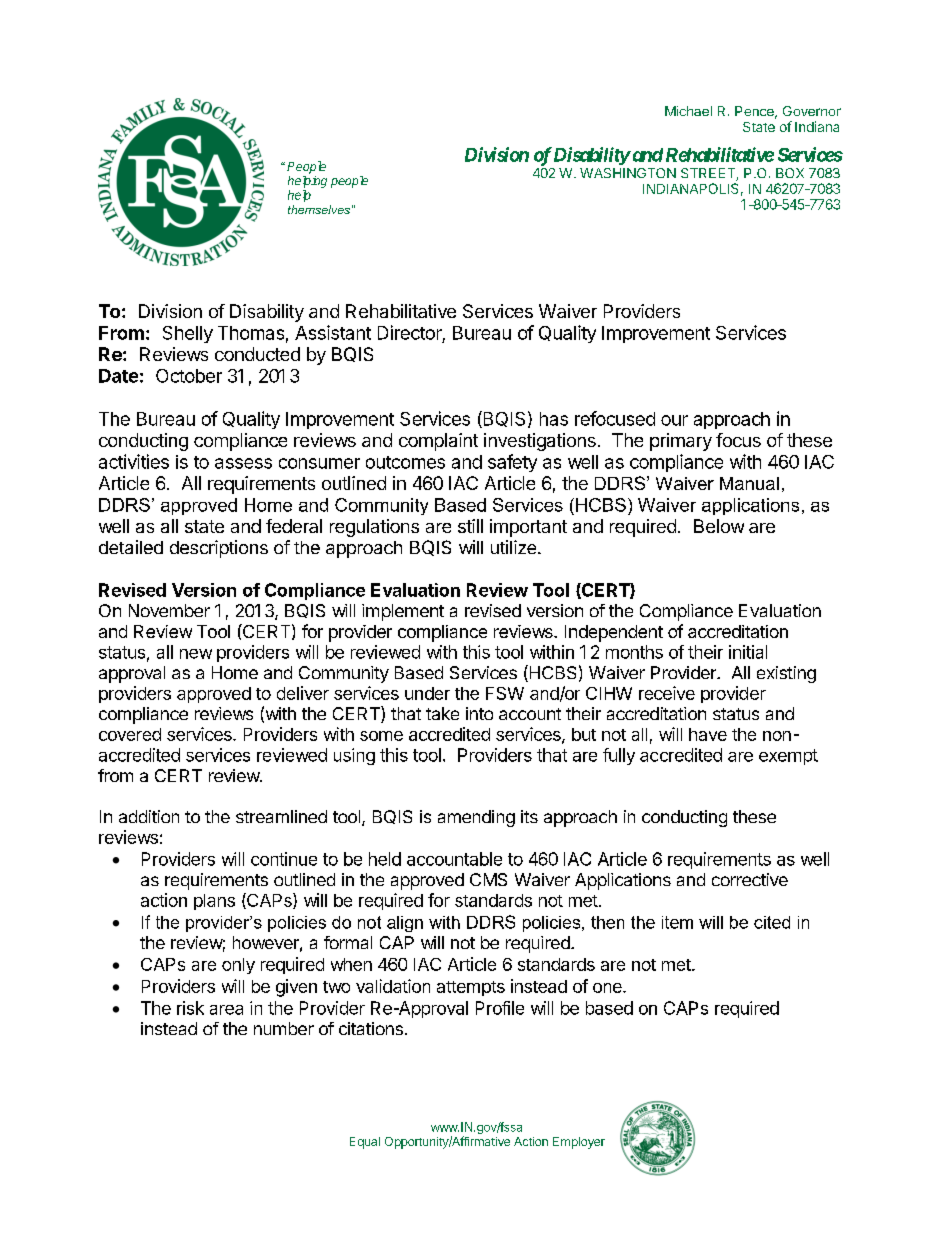 Image resolution: width=952 pixels, height=1233 pixels. I want to click on new, so click(196, 654).
